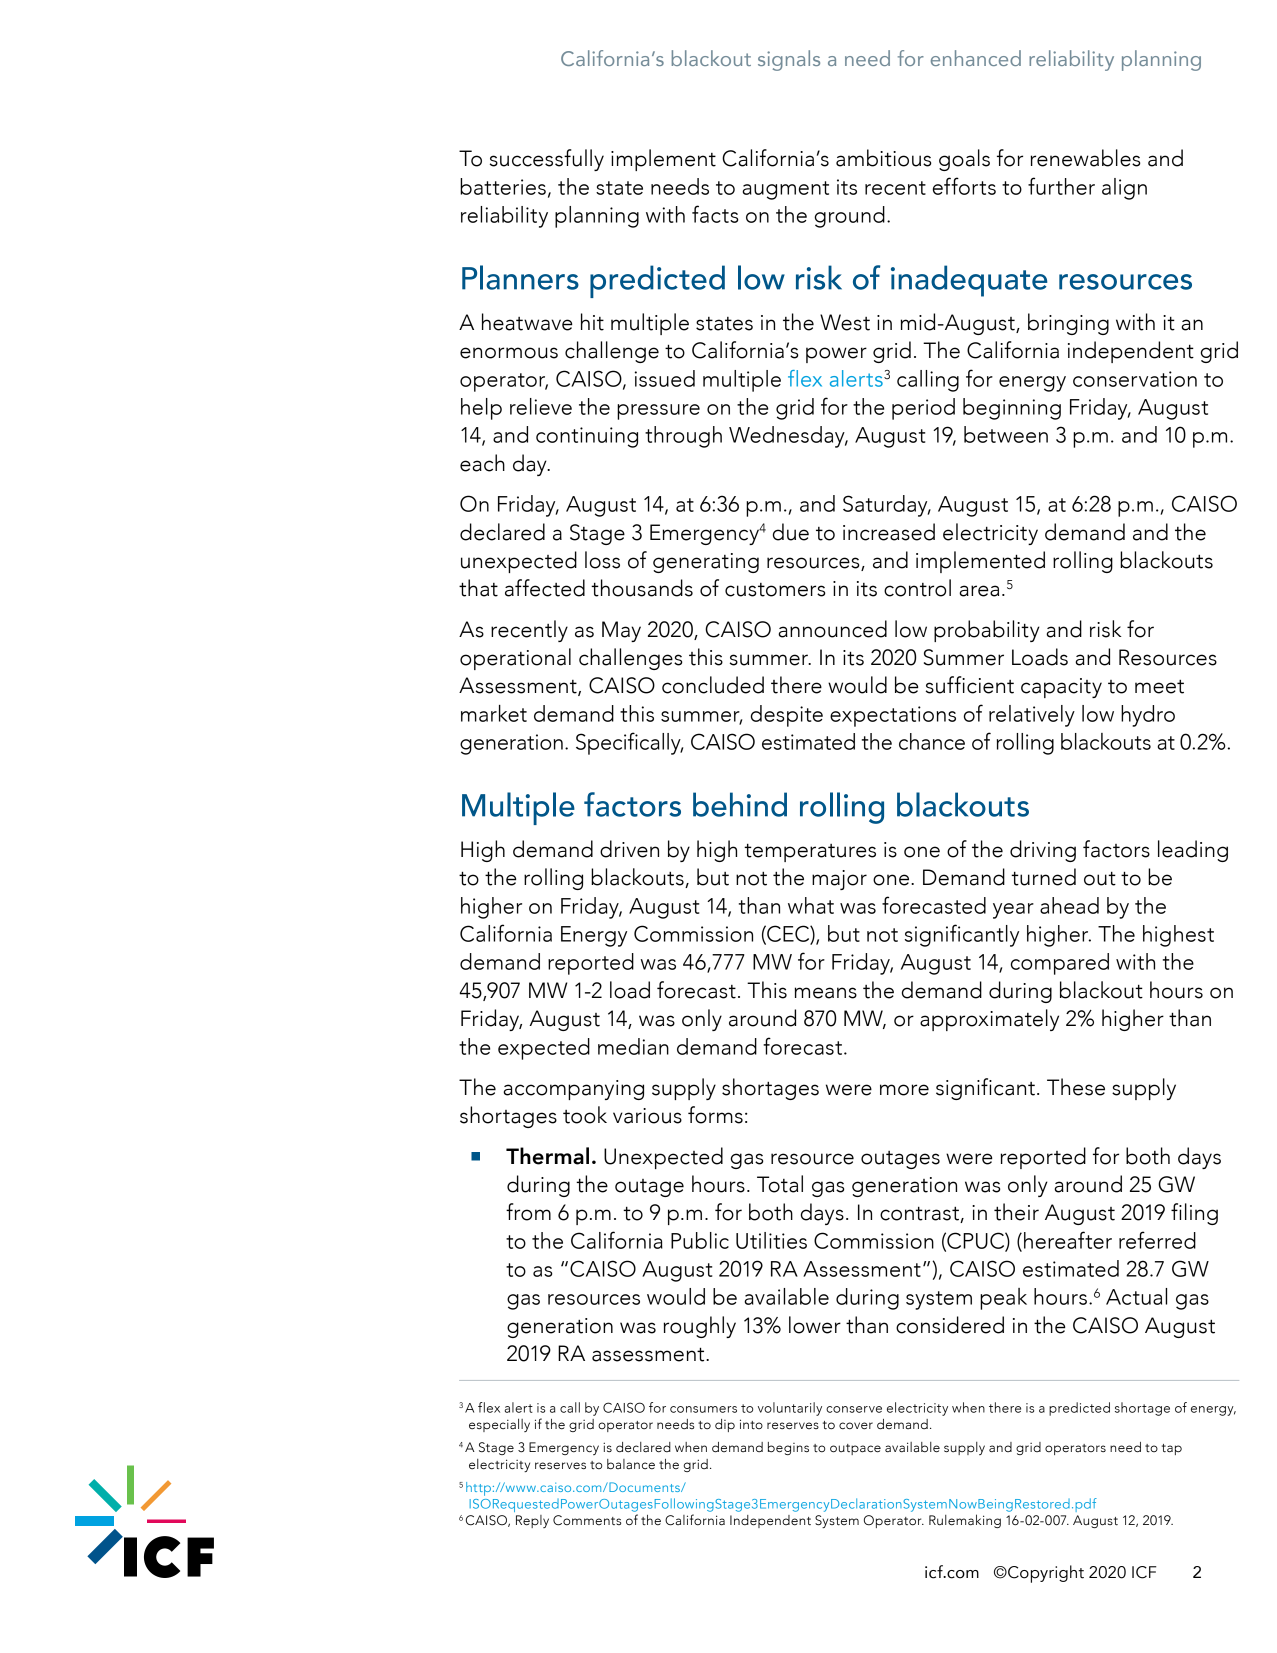  What do you see at coordinates (810, 852) in the image?
I see `temperatures` at bounding box center [810, 852].
